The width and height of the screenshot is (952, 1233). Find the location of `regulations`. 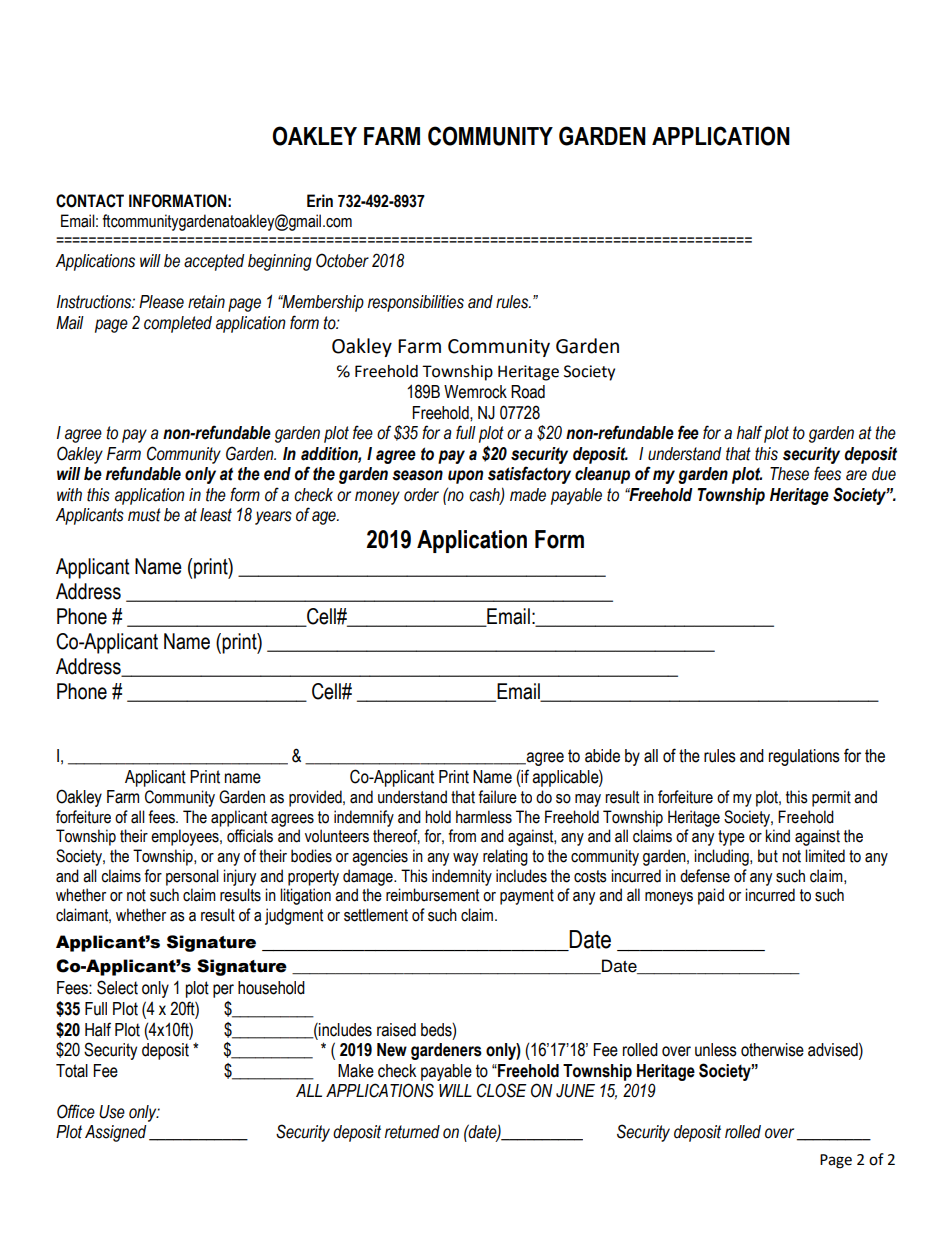

regulations is located at coordinates (804, 757).
